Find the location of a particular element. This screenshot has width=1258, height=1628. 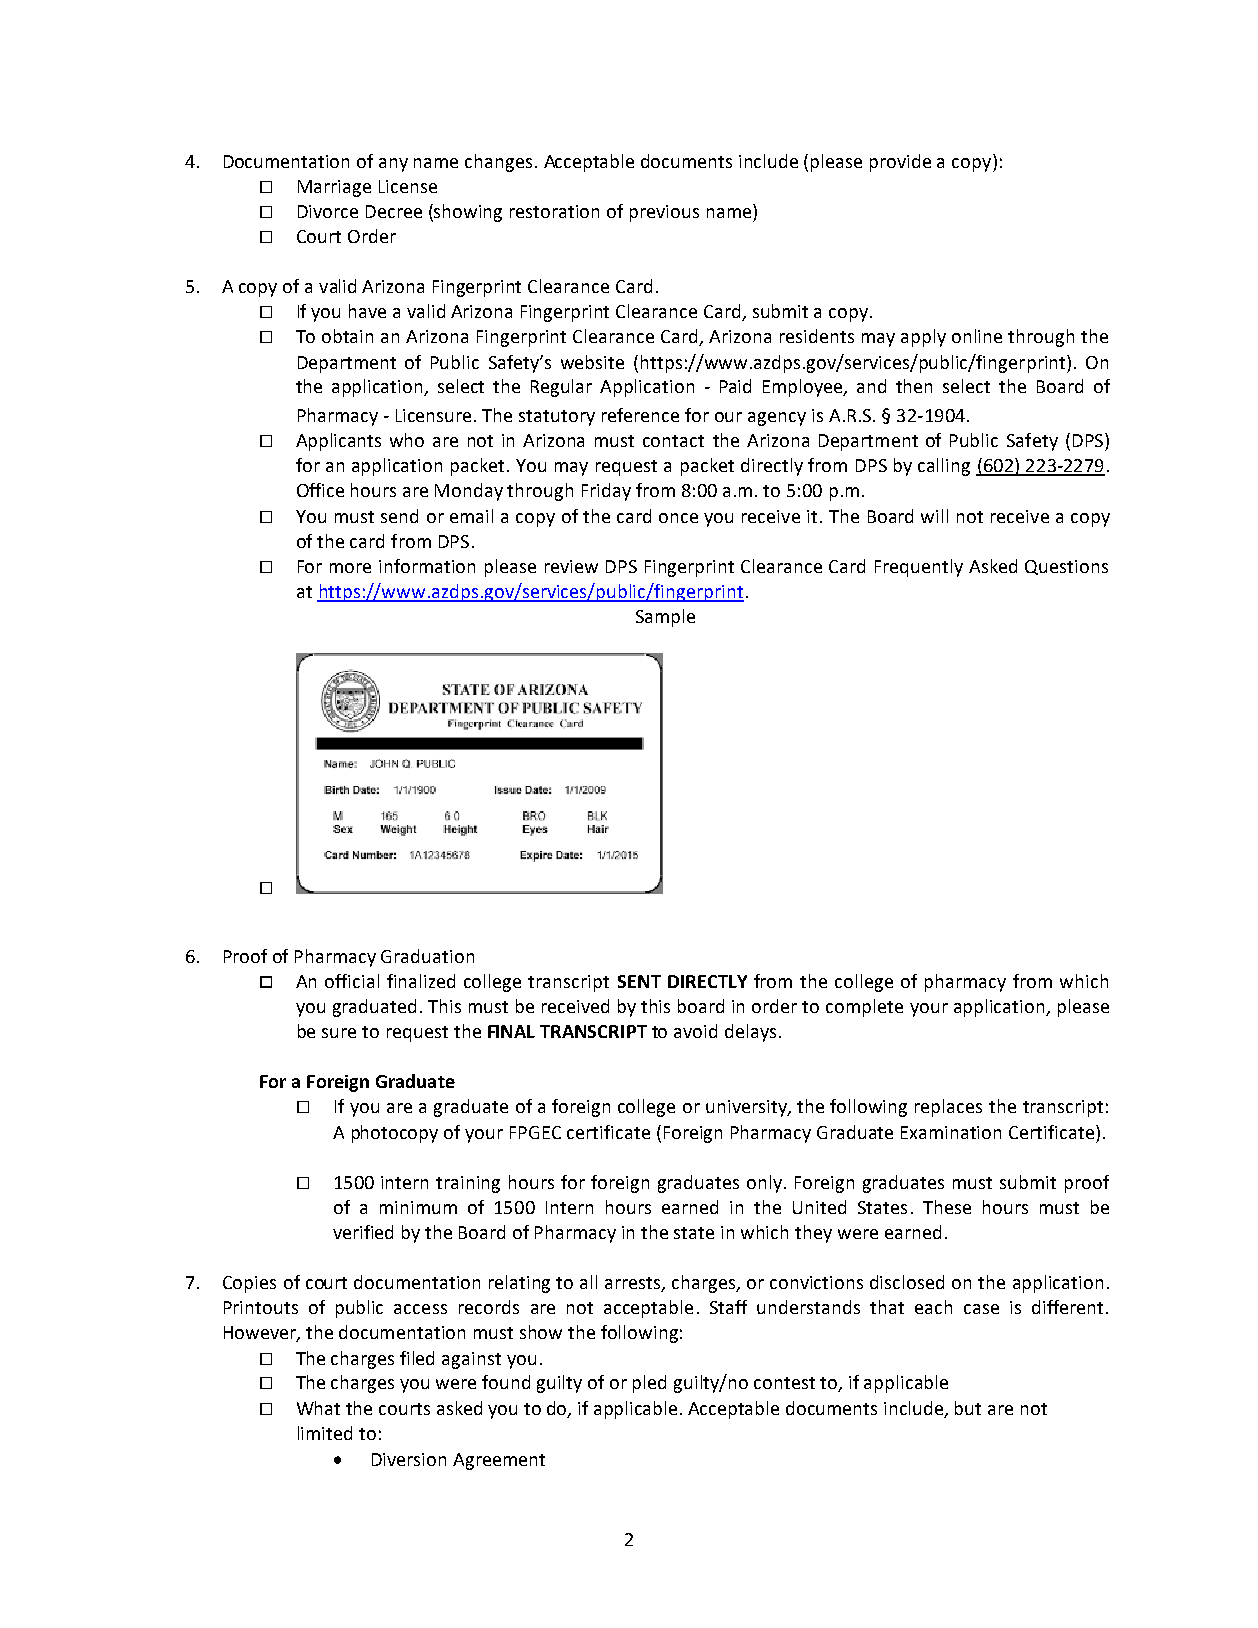

provide is located at coordinates (900, 163).
